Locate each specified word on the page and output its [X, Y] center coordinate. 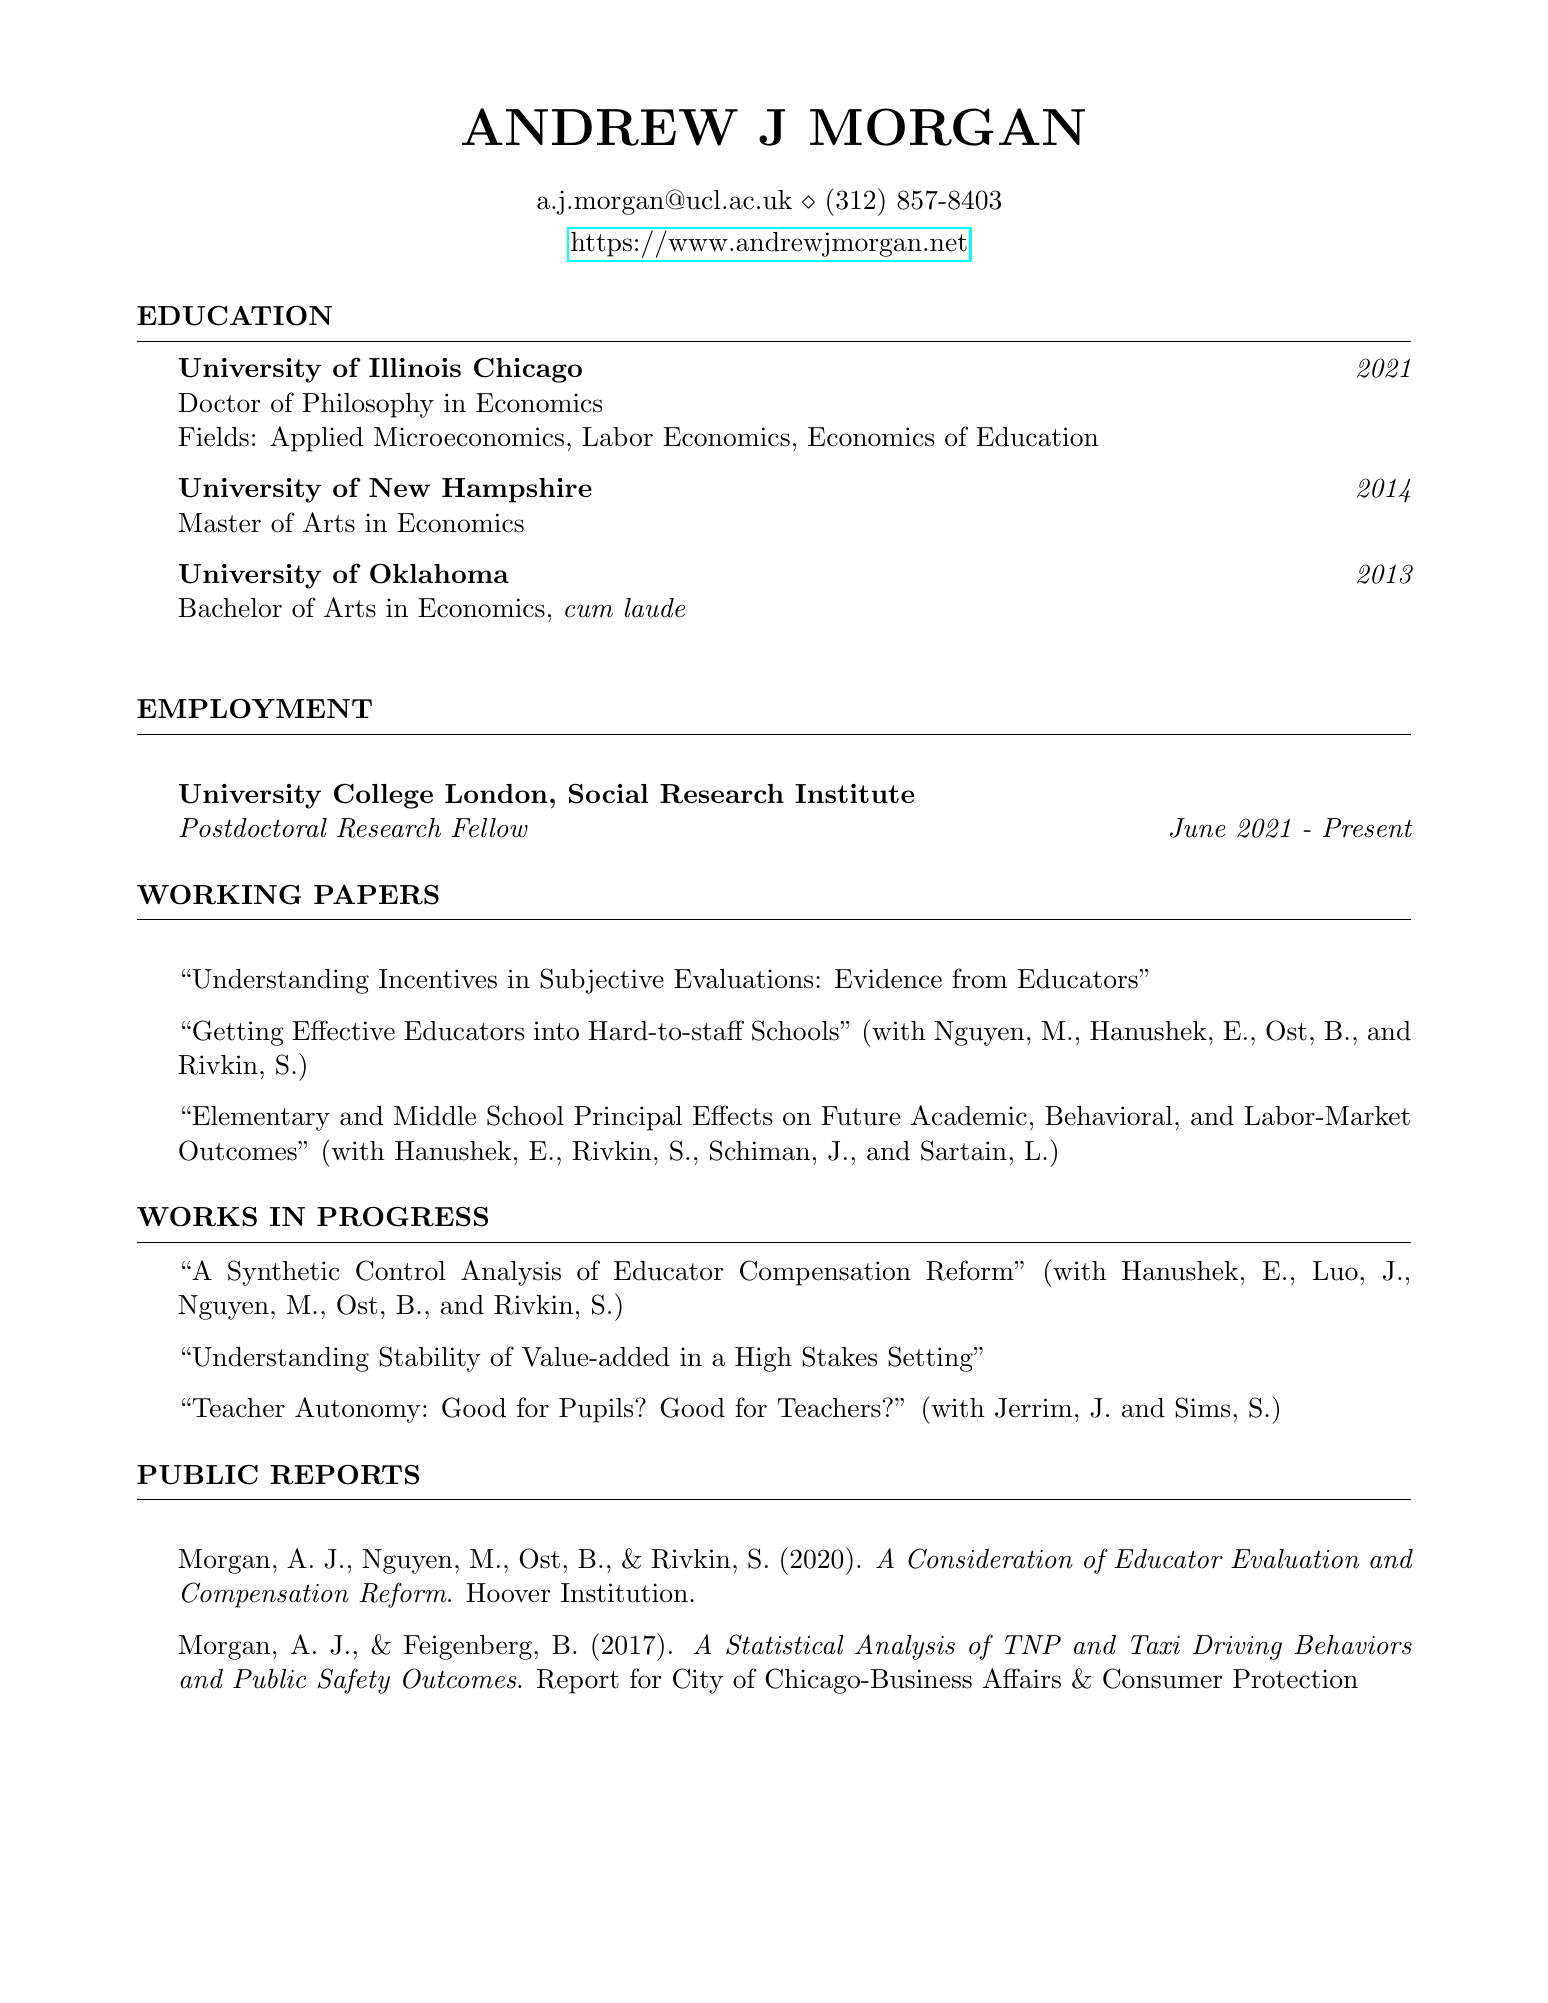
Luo [1335, 1271]
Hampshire [517, 490]
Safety [354, 1681]
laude [655, 608]
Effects [732, 1115]
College [383, 796]
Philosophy [368, 405]
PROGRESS [402, 1216]
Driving [1237, 1647]
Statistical [785, 1644]
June [1198, 828]
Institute [854, 793]
